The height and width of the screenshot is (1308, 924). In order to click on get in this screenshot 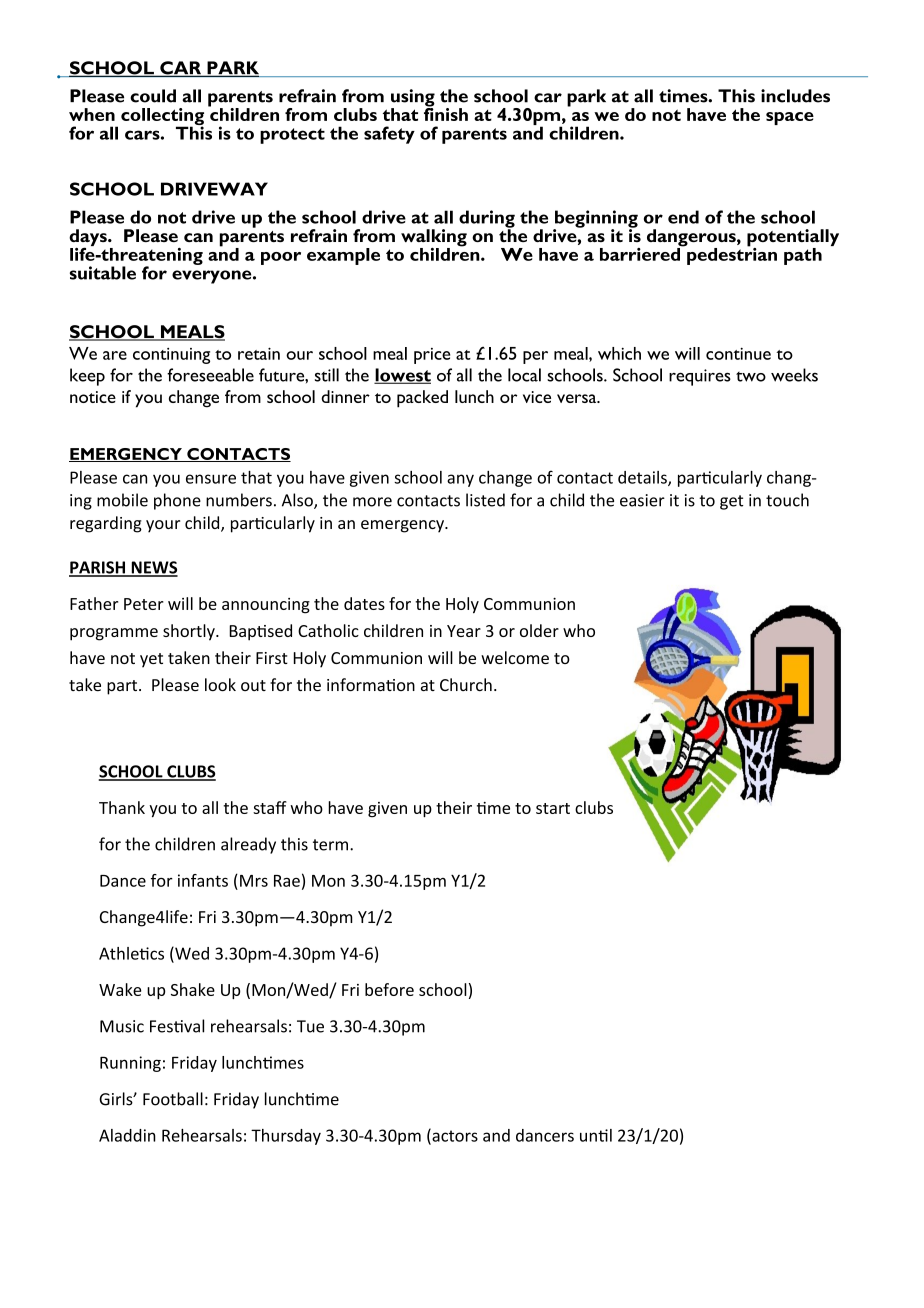, I will do `click(731, 502)`.
